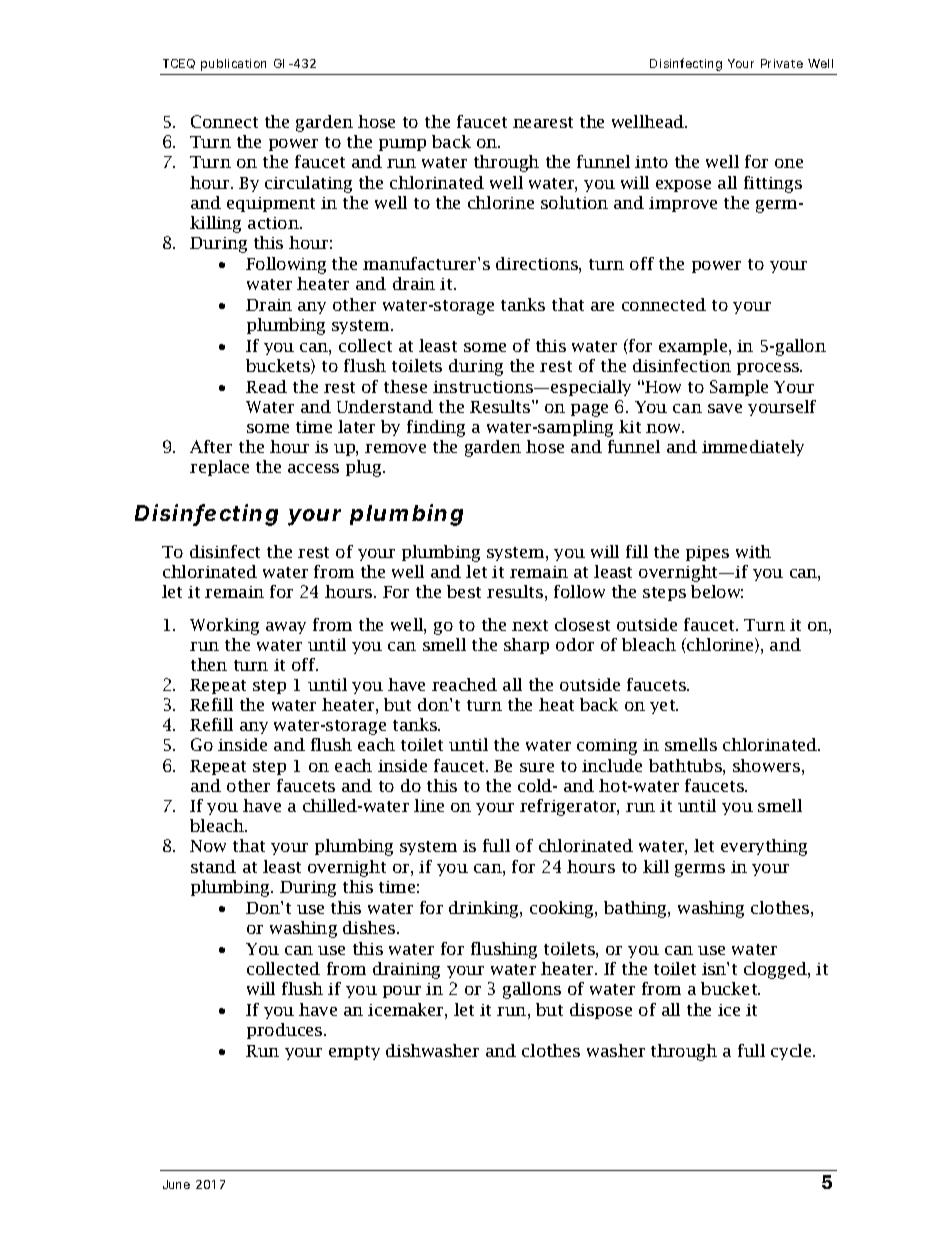 The width and height of the screenshot is (952, 1233). What do you see at coordinates (792, 1052) in the screenshot?
I see `cycle` at bounding box center [792, 1052].
